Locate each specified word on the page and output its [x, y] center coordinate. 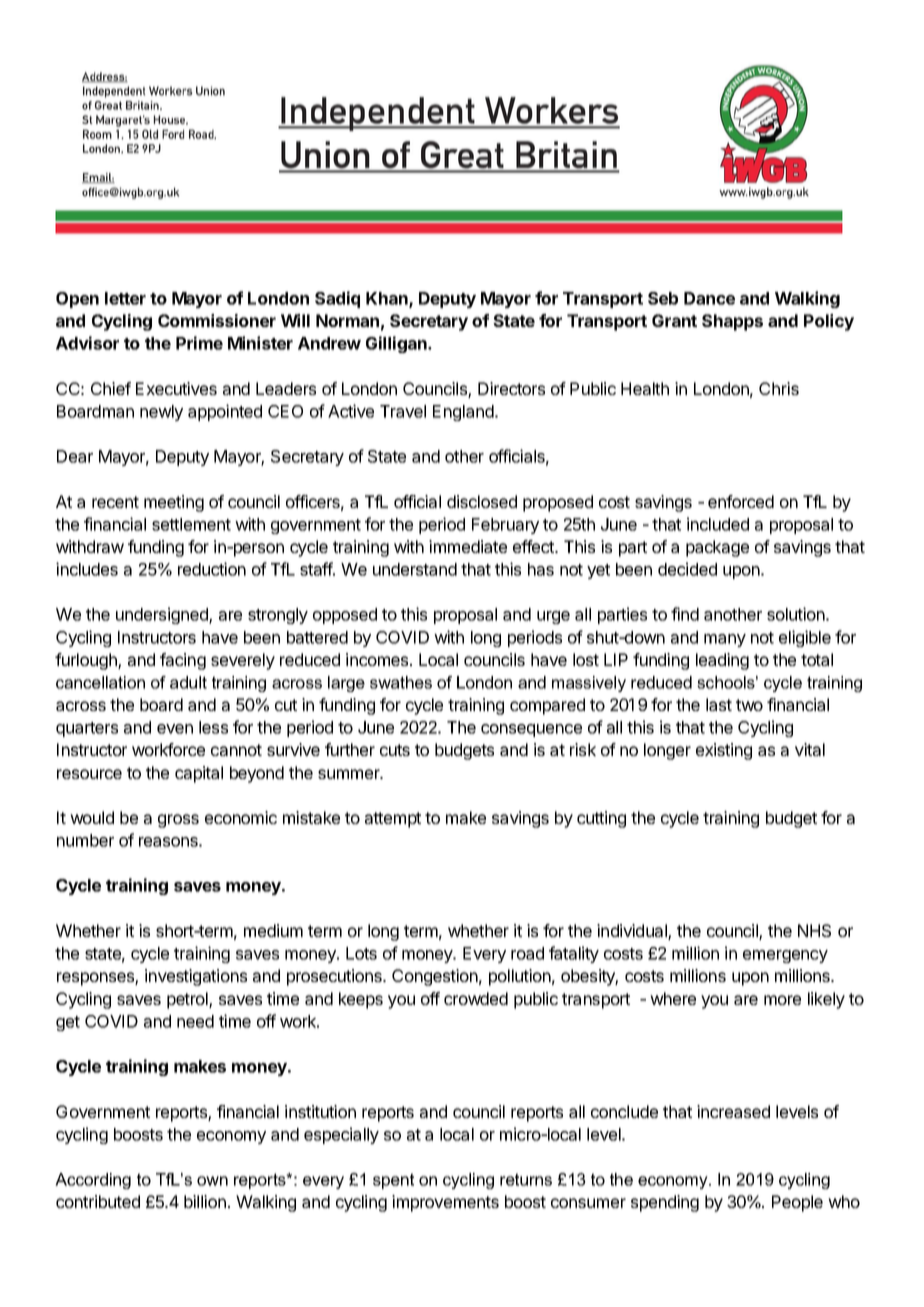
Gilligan [397, 344]
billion [205, 1201]
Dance [709, 298]
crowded [476, 998]
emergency [785, 956]
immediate [468, 546]
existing [724, 751]
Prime [199, 343]
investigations [196, 977]
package [717, 548]
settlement [191, 524]
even [175, 729]
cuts [395, 750]
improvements [445, 1203]
